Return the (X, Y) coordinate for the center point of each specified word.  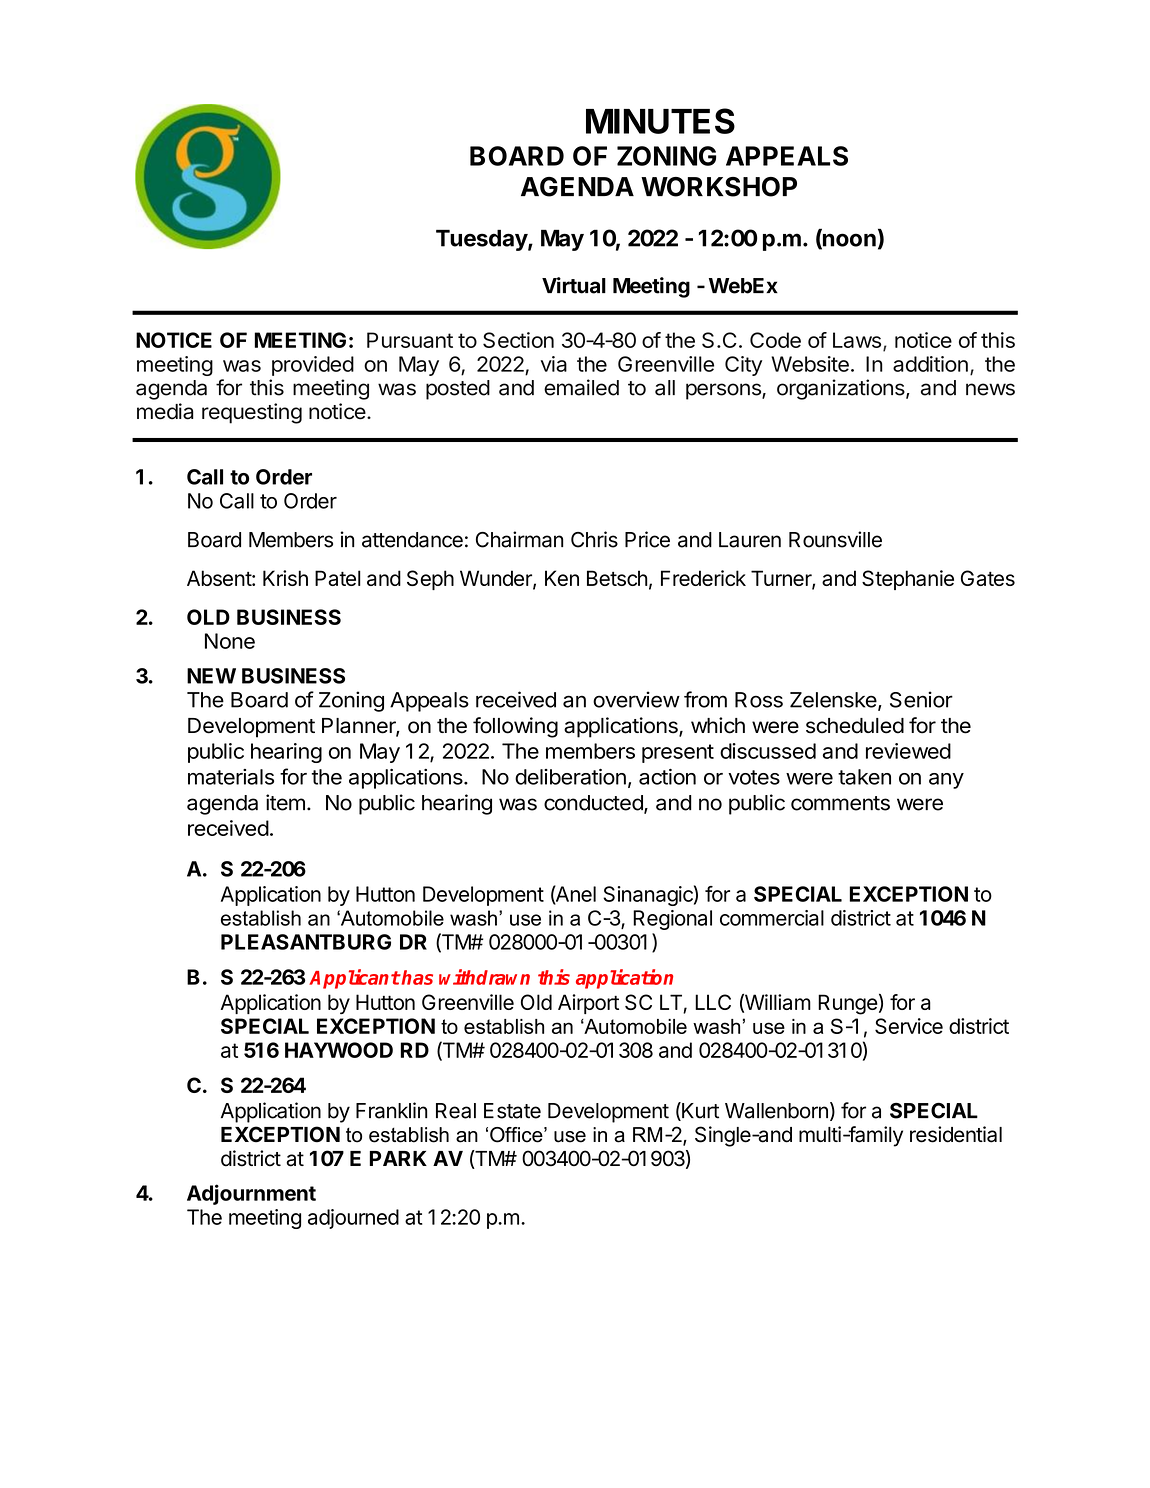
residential (956, 1134)
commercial (772, 918)
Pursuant (410, 340)
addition (930, 364)
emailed (581, 387)
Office (517, 1135)
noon (848, 241)
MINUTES (660, 121)
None (230, 641)
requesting (252, 413)
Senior (921, 699)
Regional (672, 920)
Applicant (354, 979)
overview (636, 699)
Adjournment (251, 1194)
